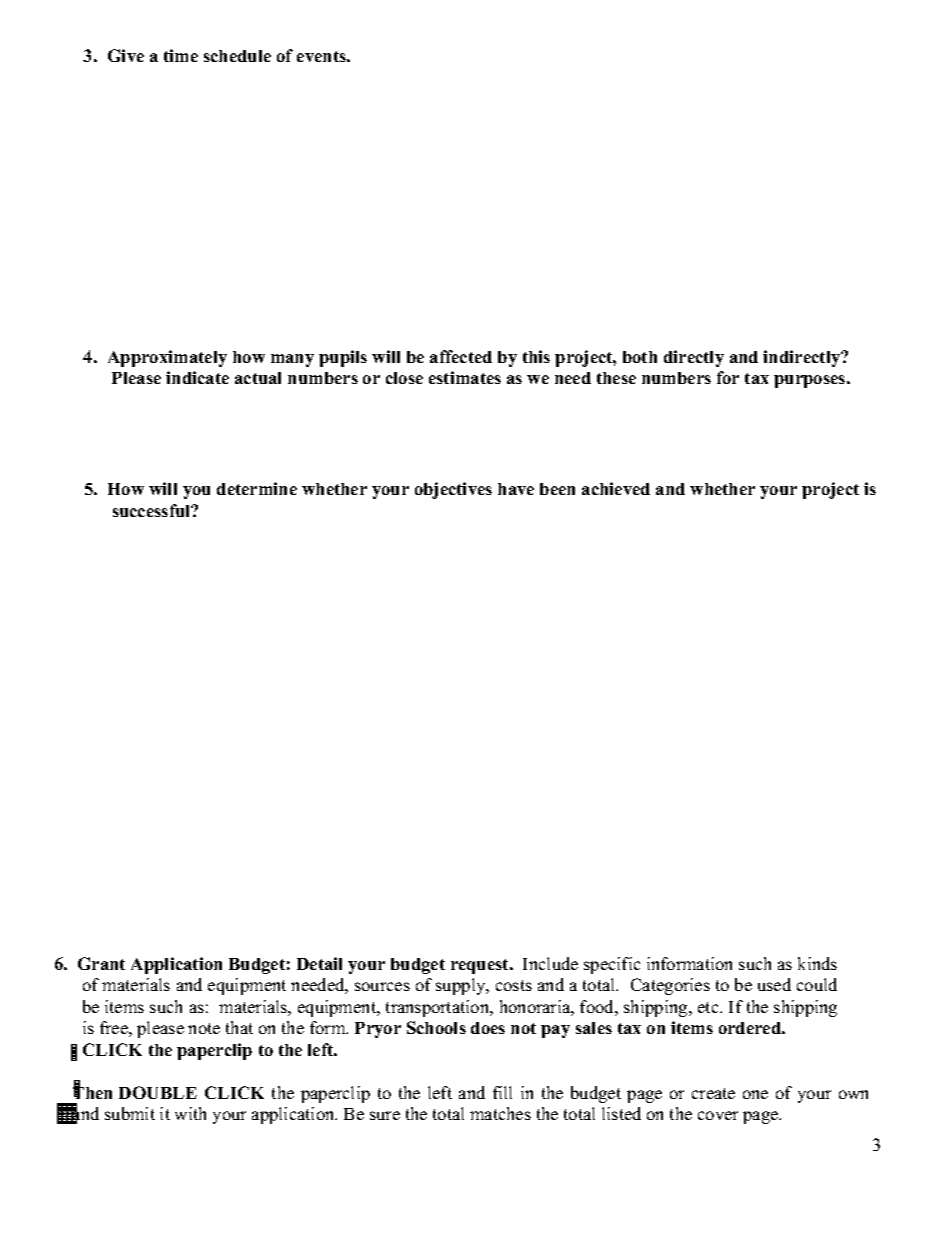 This image has width=952, height=1233. Describe the element at coordinates (237, 56) in the image. I see `schedule` at that location.
